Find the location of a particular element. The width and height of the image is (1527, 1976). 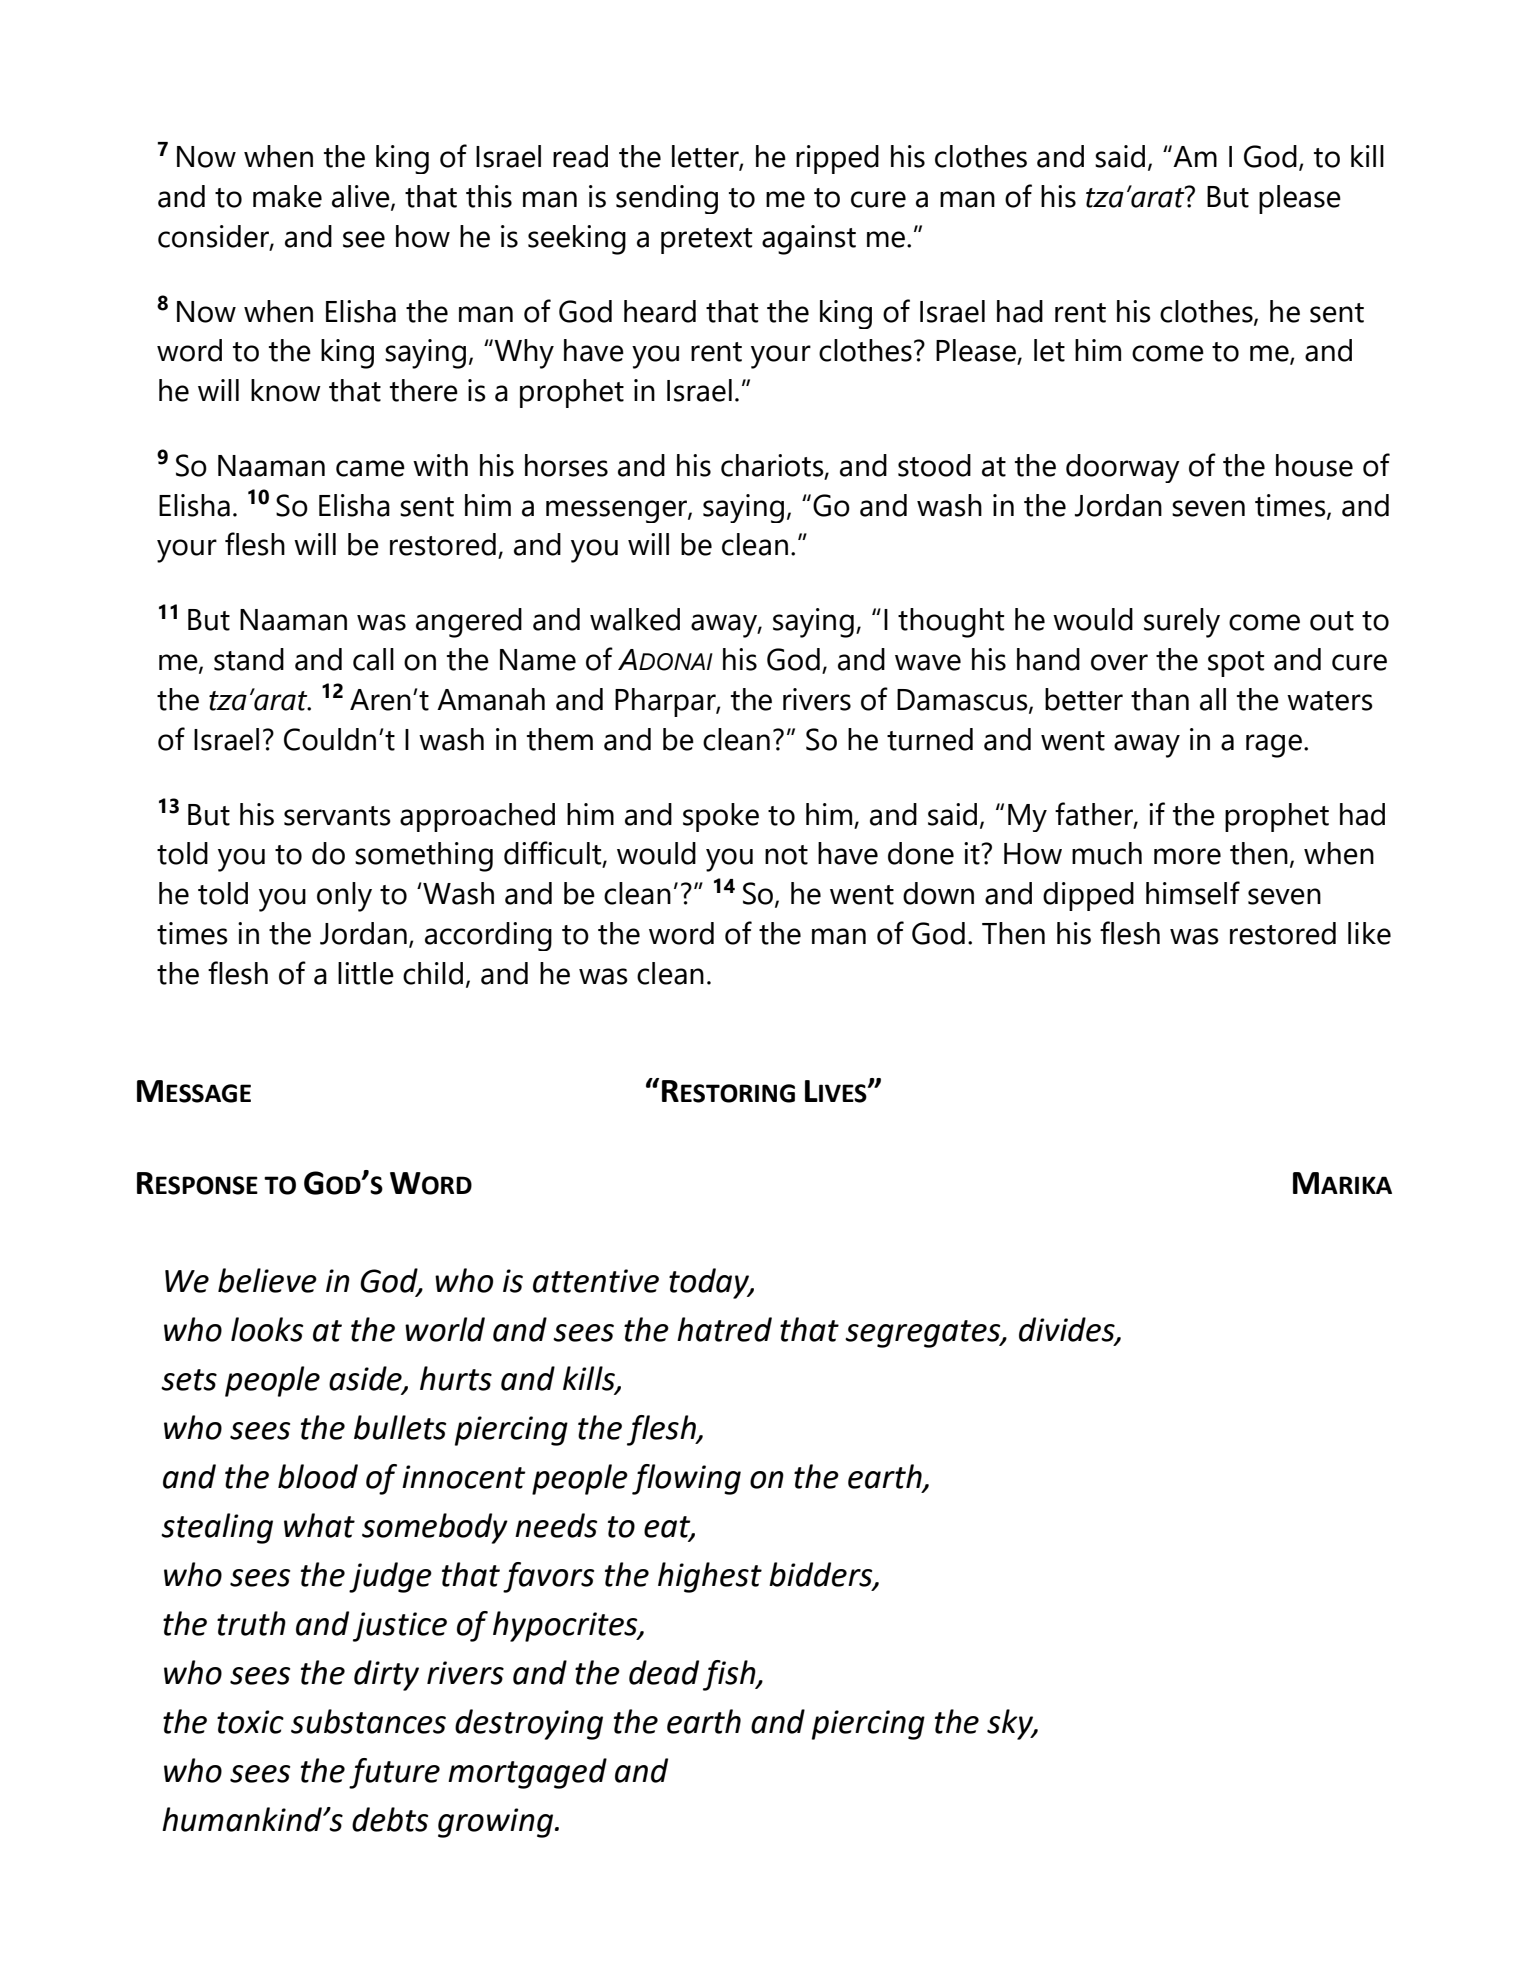

hatred is located at coordinates (724, 1329).
